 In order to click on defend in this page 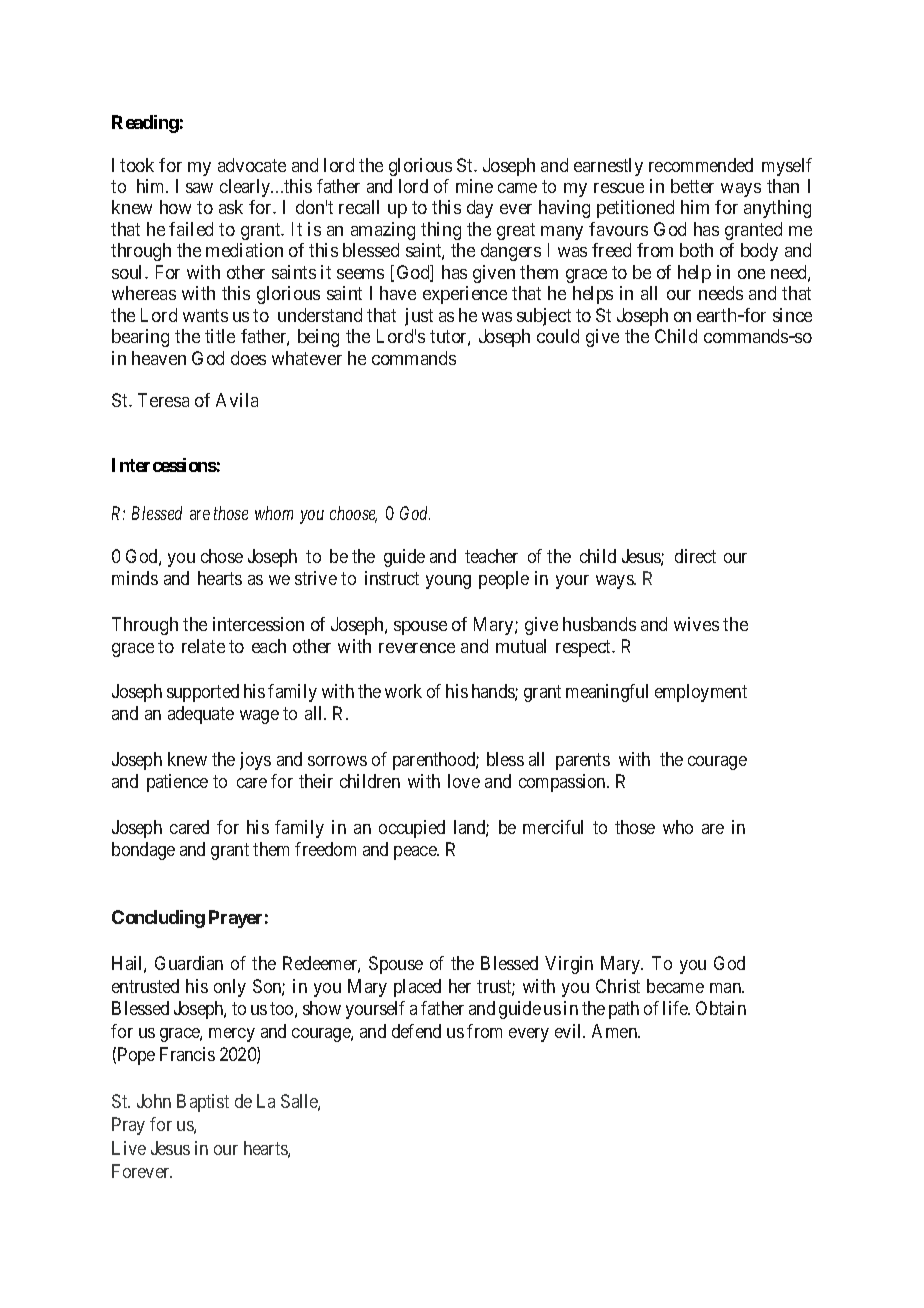, I will do `click(416, 1031)`.
